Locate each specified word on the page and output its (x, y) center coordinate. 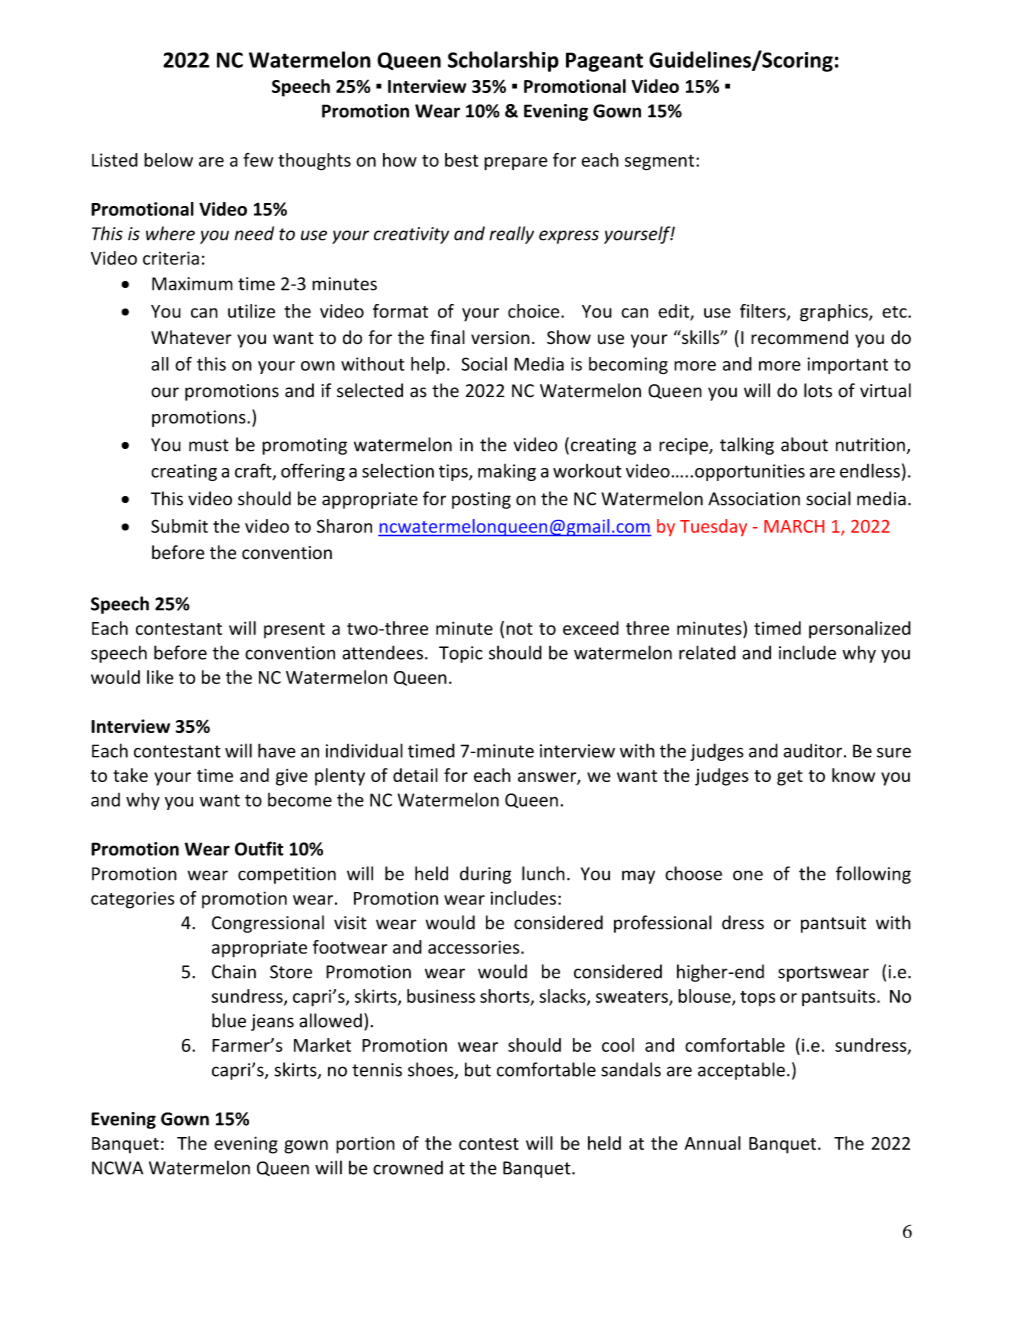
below (168, 160)
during (485, 875)
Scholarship (503, 61)
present (294, 630)
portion (365, 1145)
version (500, 338)
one (748, 875)
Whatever (191, 337)
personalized (860, 630)
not (519, 629)
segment (661, 163)
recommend (799, 337)
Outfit (259, 848)
